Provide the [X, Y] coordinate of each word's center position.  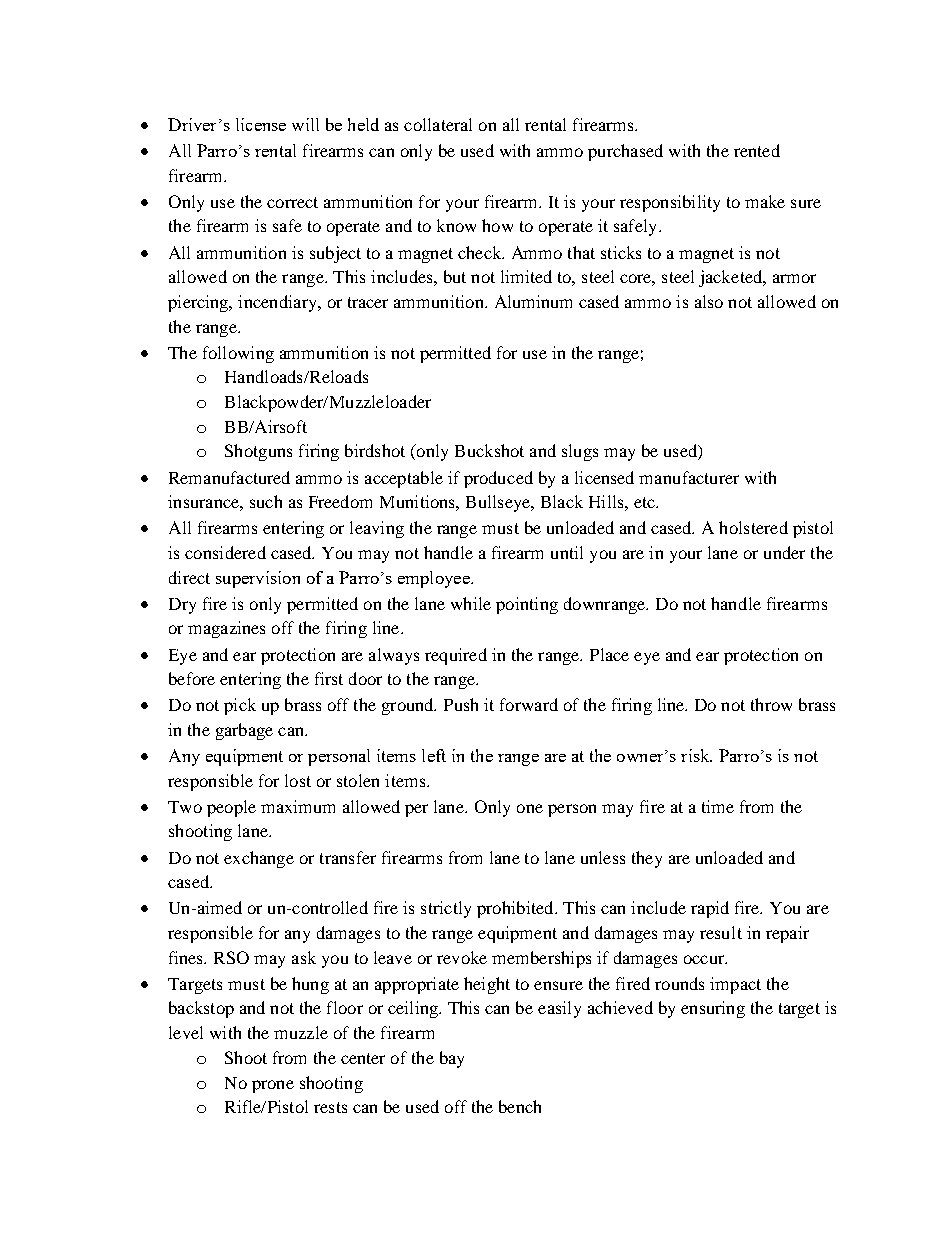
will [305, 124]
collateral [438, 124]
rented [757, 150]
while [471, 603]
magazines [226, 629]
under [784, 552]
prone [273, 1086]
